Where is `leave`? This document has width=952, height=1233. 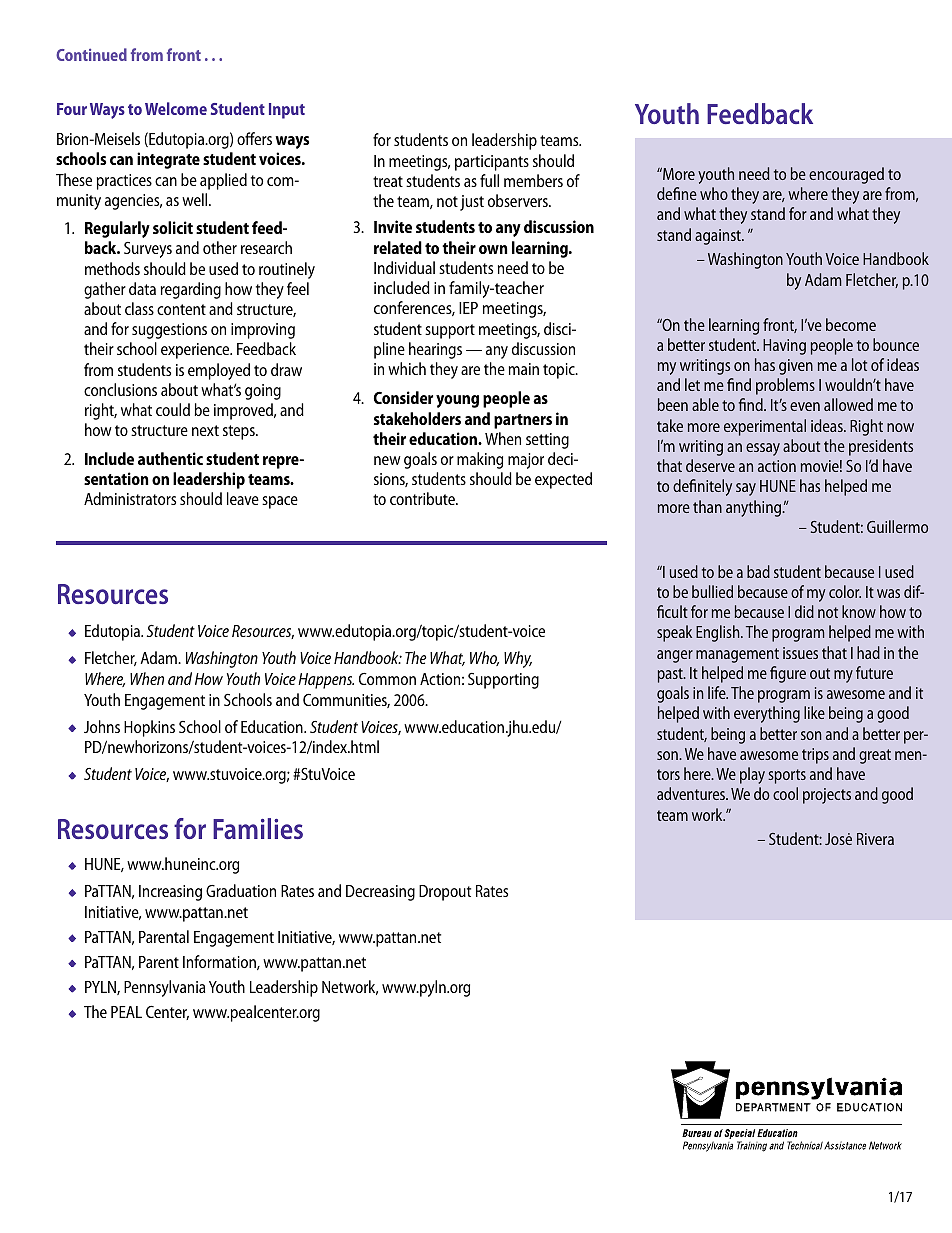
leave is located at coordinates (243, 498).
